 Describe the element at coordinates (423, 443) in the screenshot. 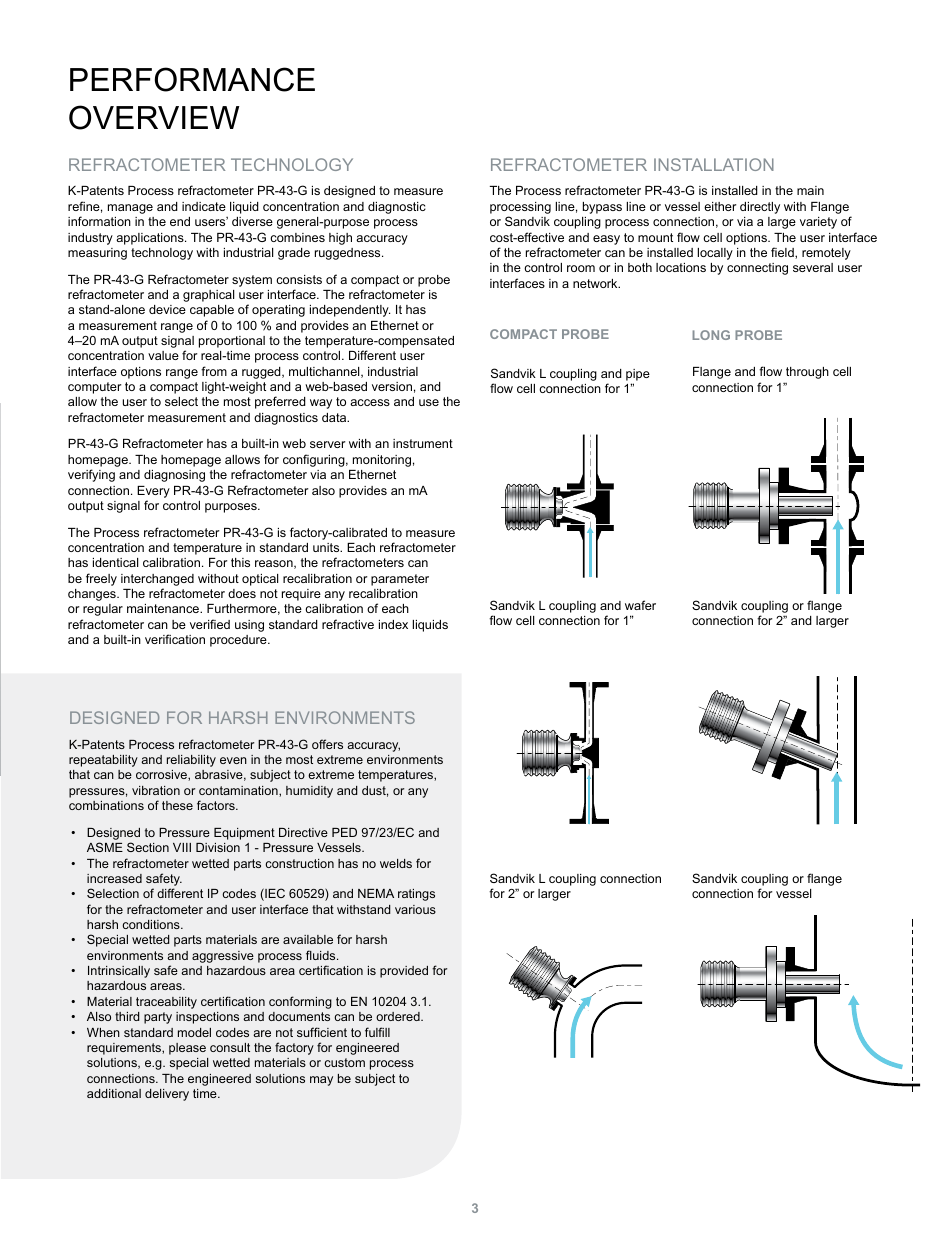

I see `instrument` at that location.
